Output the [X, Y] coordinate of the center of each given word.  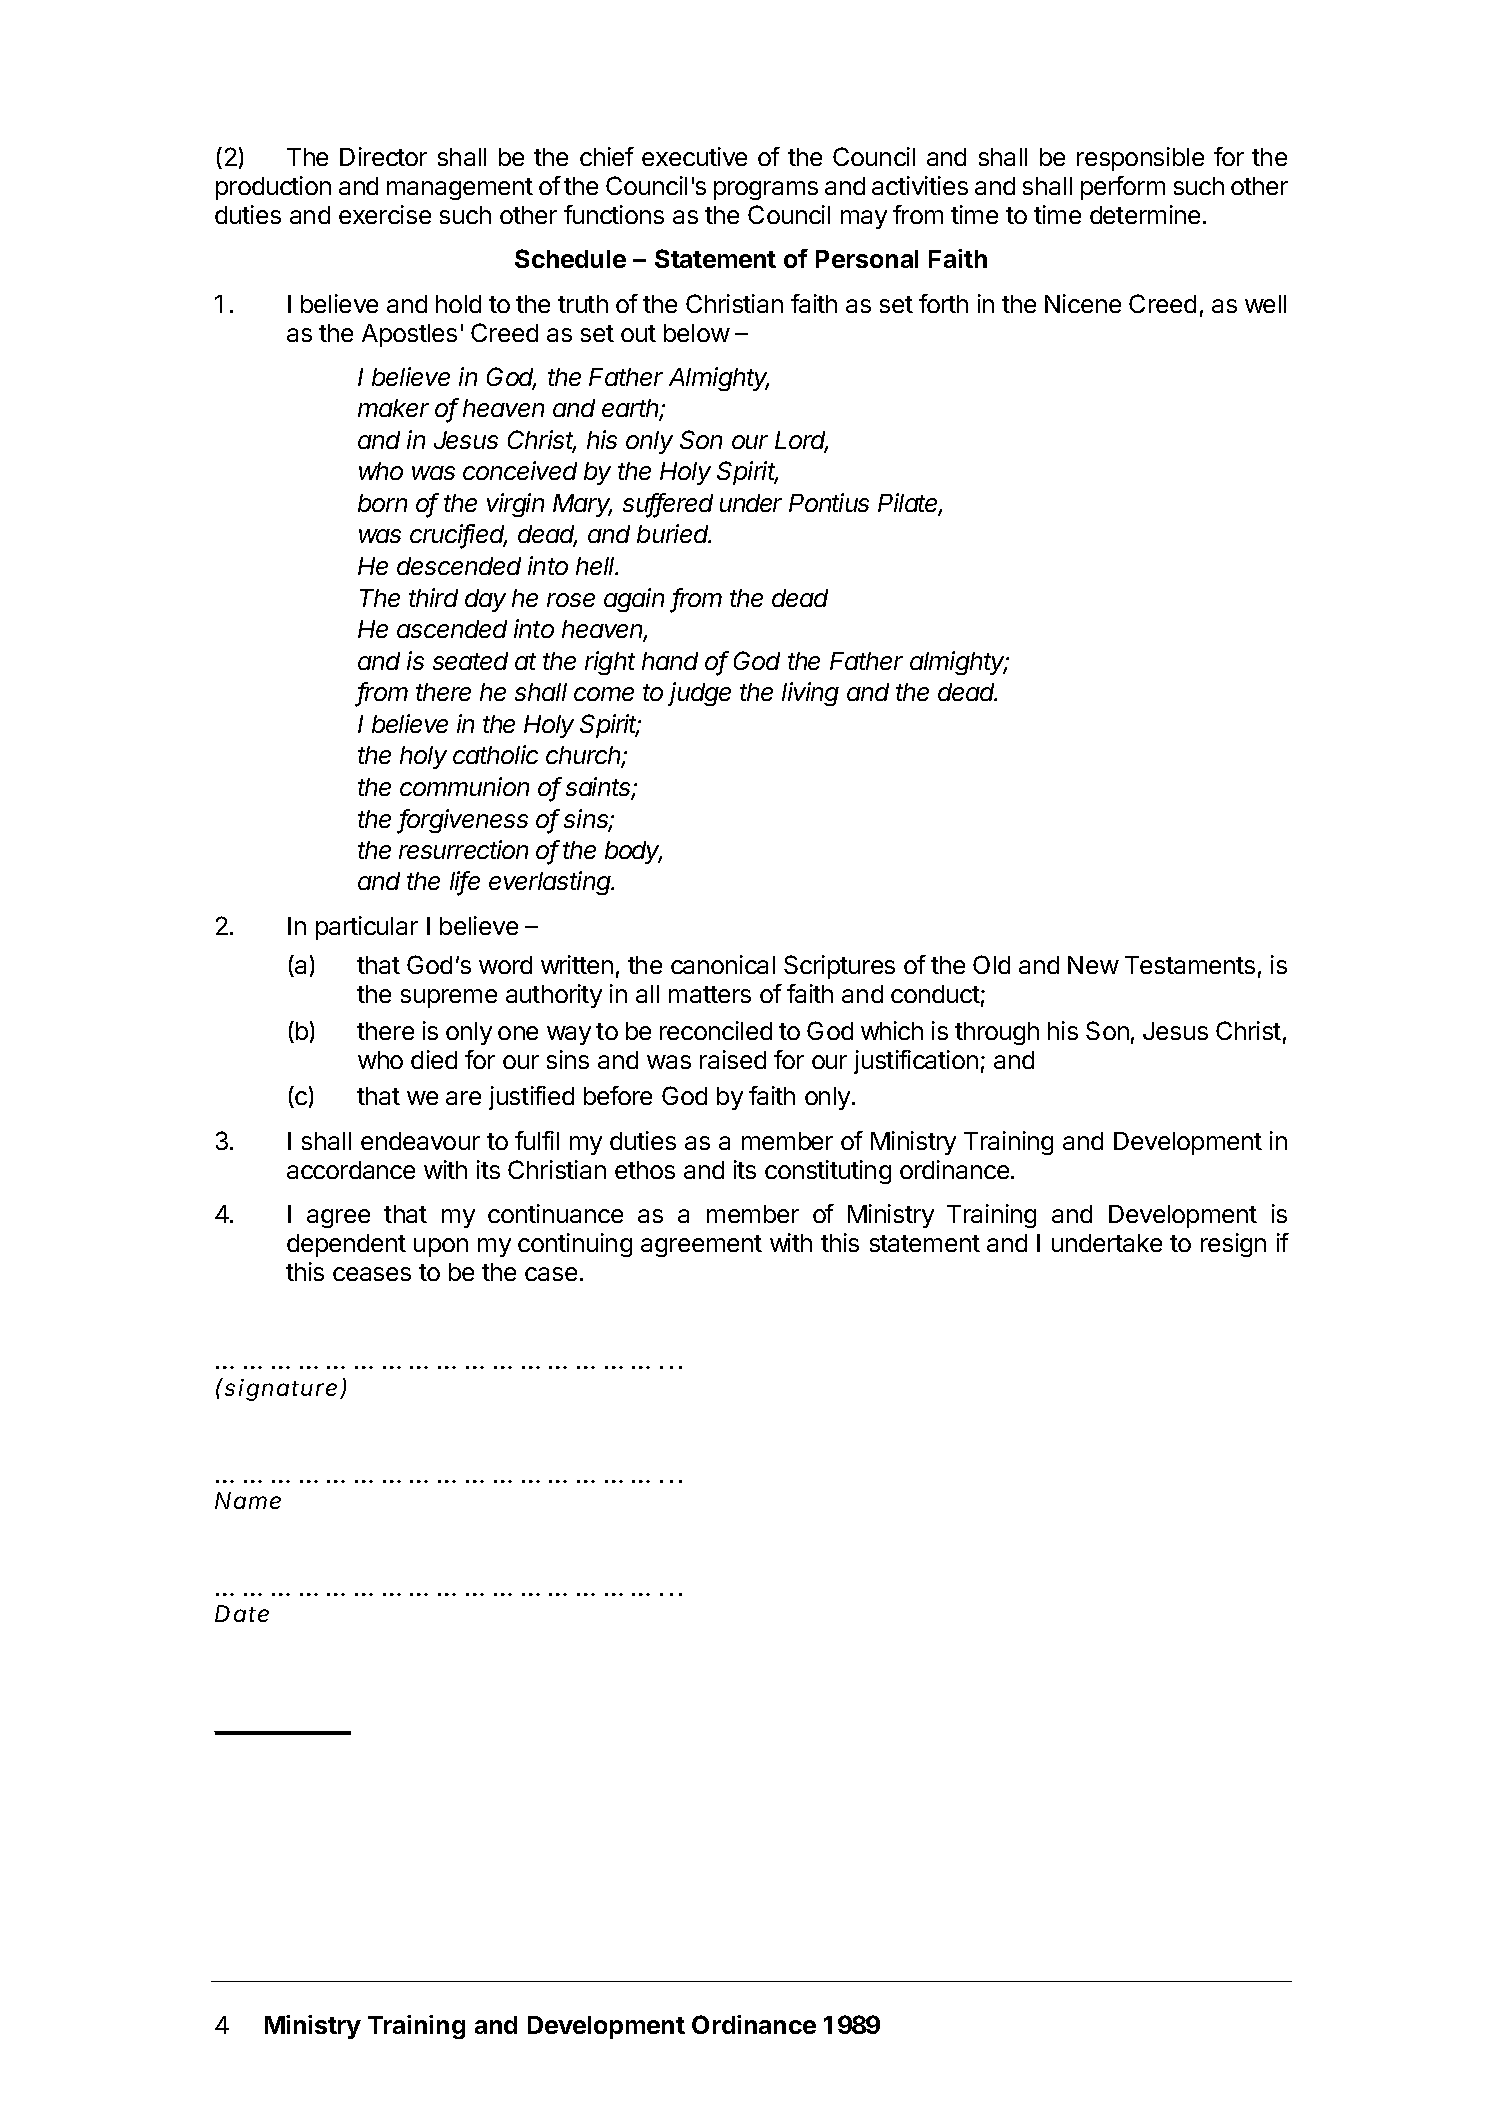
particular [367, 928]
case [551, 1274]
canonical [723, 964]
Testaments [1190, 965]
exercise [385, 214]
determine [1145, 214]
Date [242, 1613]
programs [766, 190]
